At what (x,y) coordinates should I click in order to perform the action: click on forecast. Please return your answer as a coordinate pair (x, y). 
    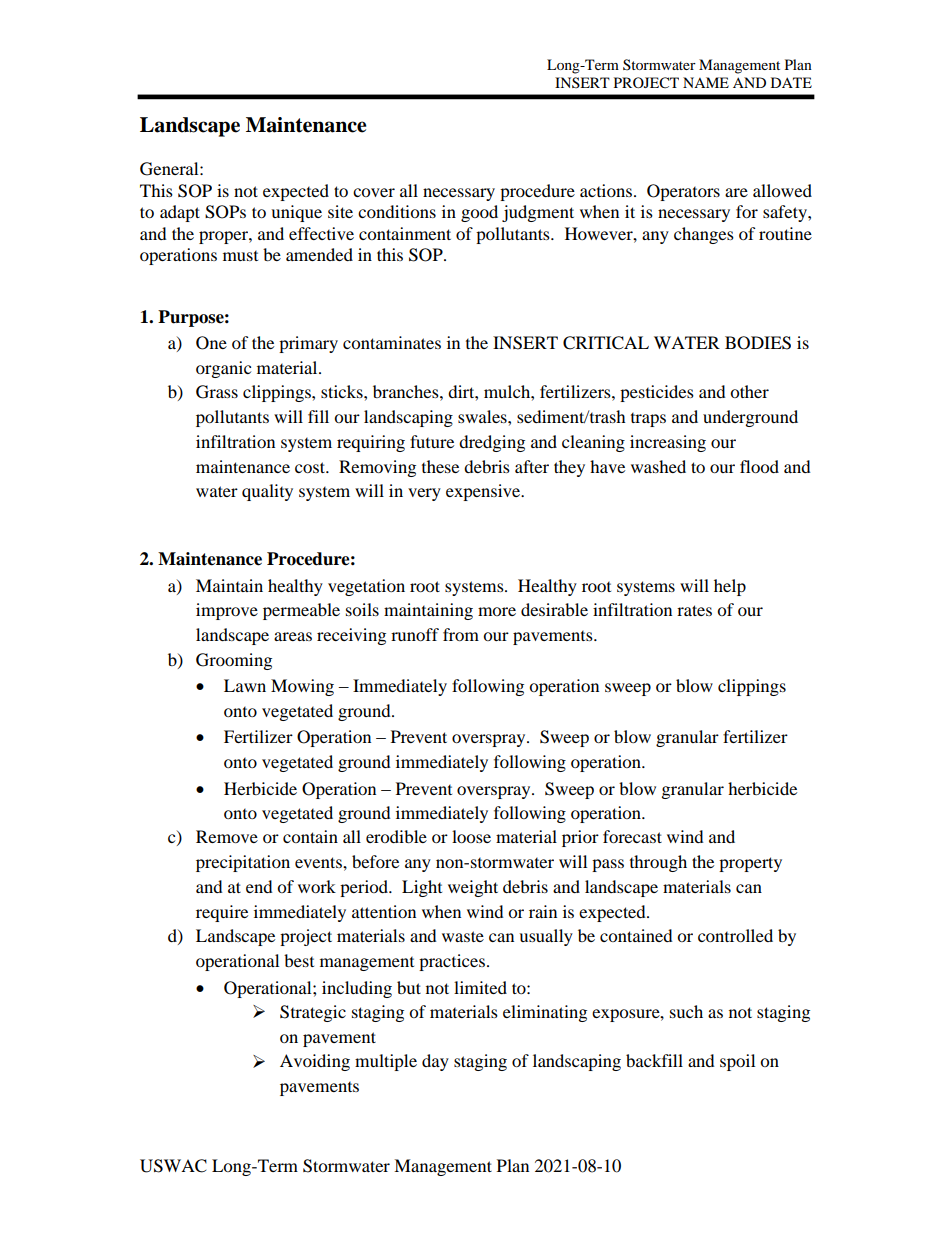
    Looking at the image, I should click on (632, 836).
